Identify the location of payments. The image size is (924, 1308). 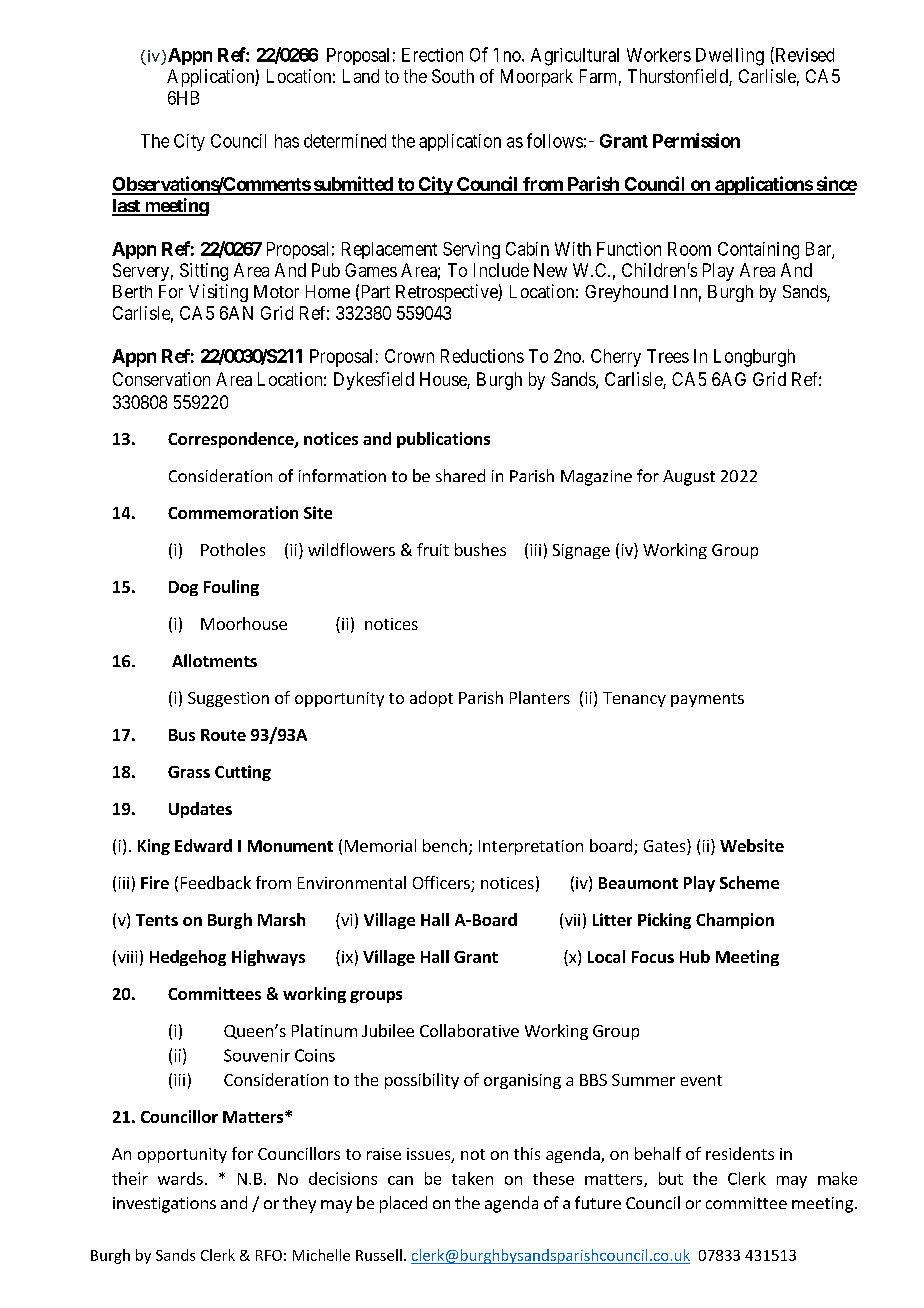
(707, 700).
